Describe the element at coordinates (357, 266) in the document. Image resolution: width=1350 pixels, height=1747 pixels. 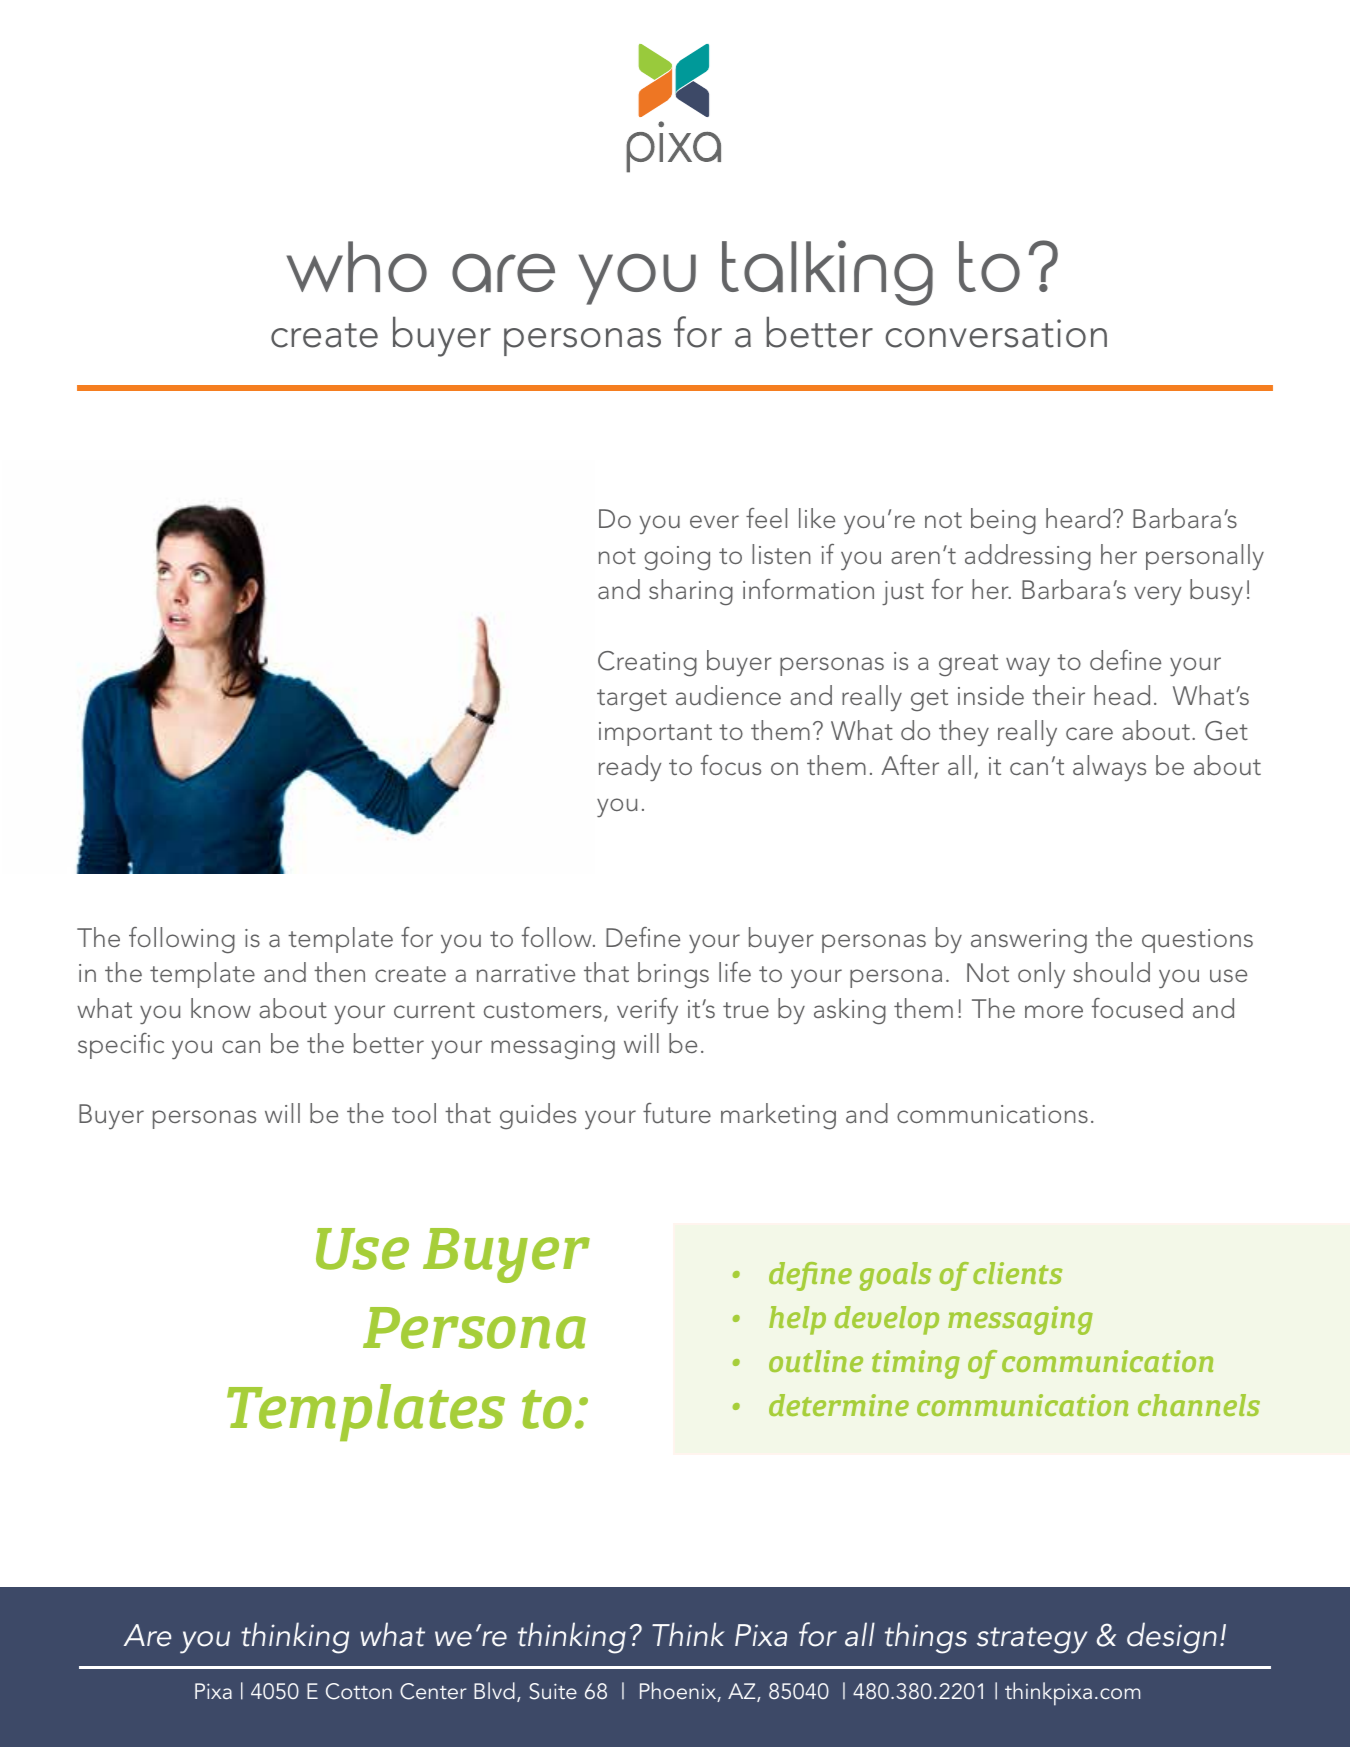
I see `who` at that location.
